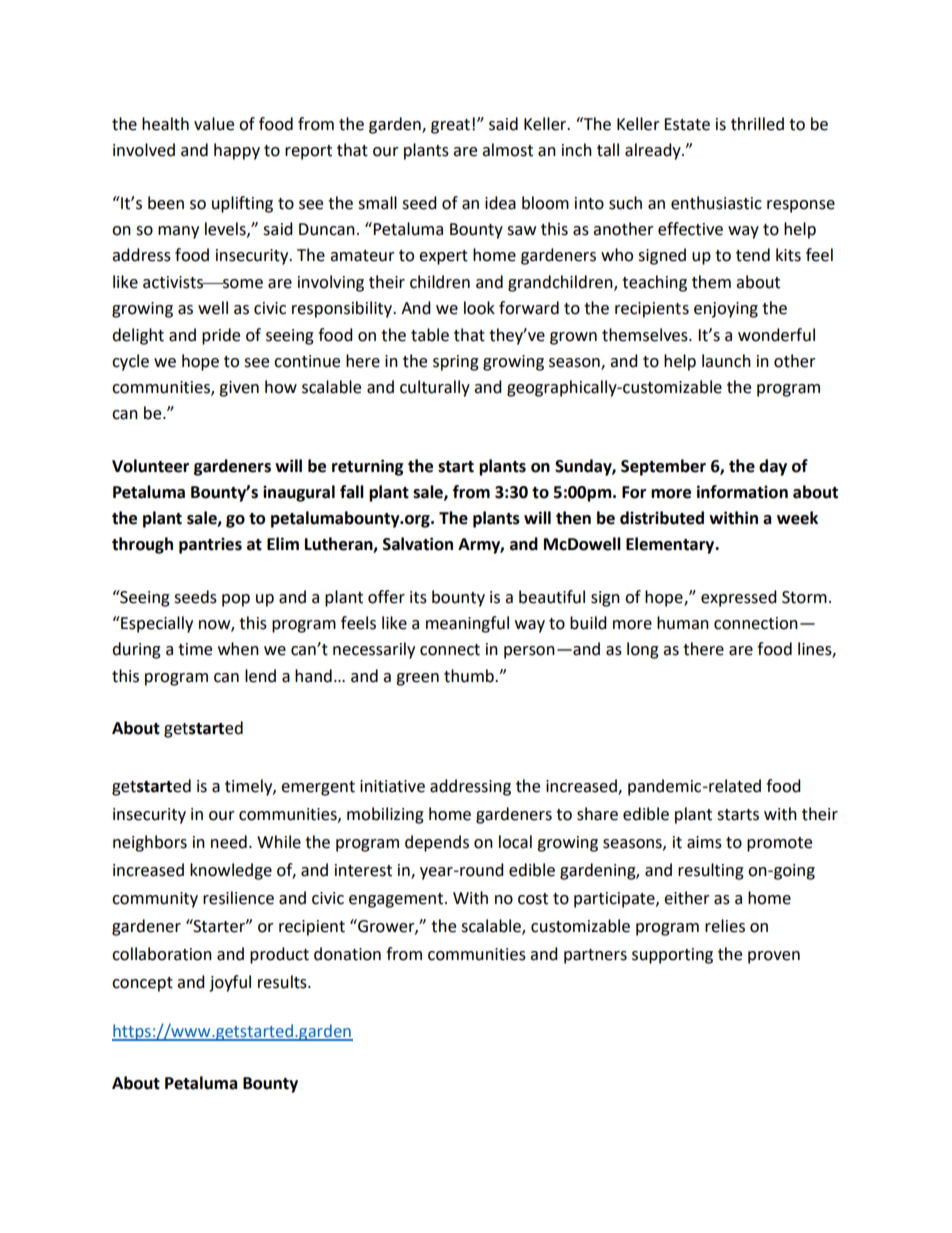  What do you see at coordinates (671, 545) in the screenshot?
I see `Elementary` at bounding box center [671, 545].
